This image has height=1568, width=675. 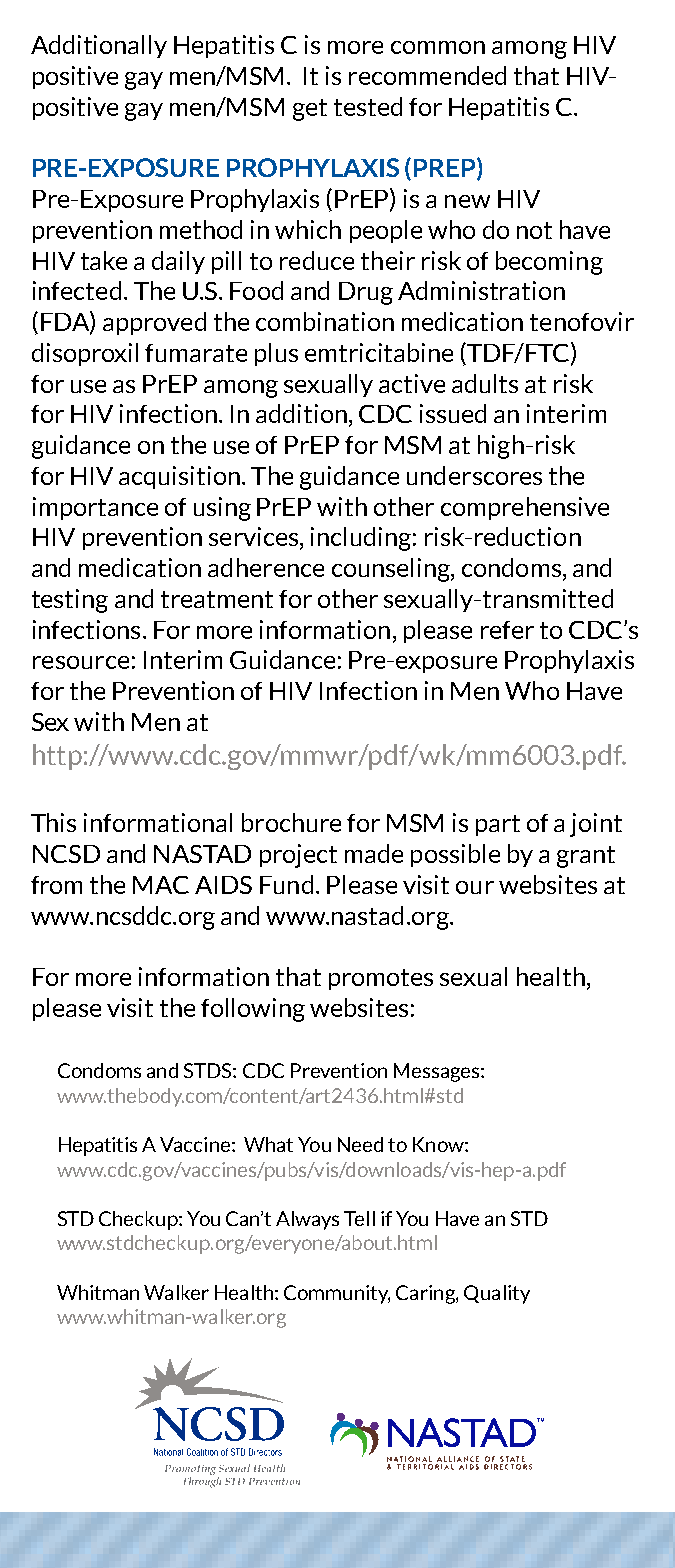 What do you see at coordinates (438, 47) in the image?
I see `common` at bounding box center [438, 47].
